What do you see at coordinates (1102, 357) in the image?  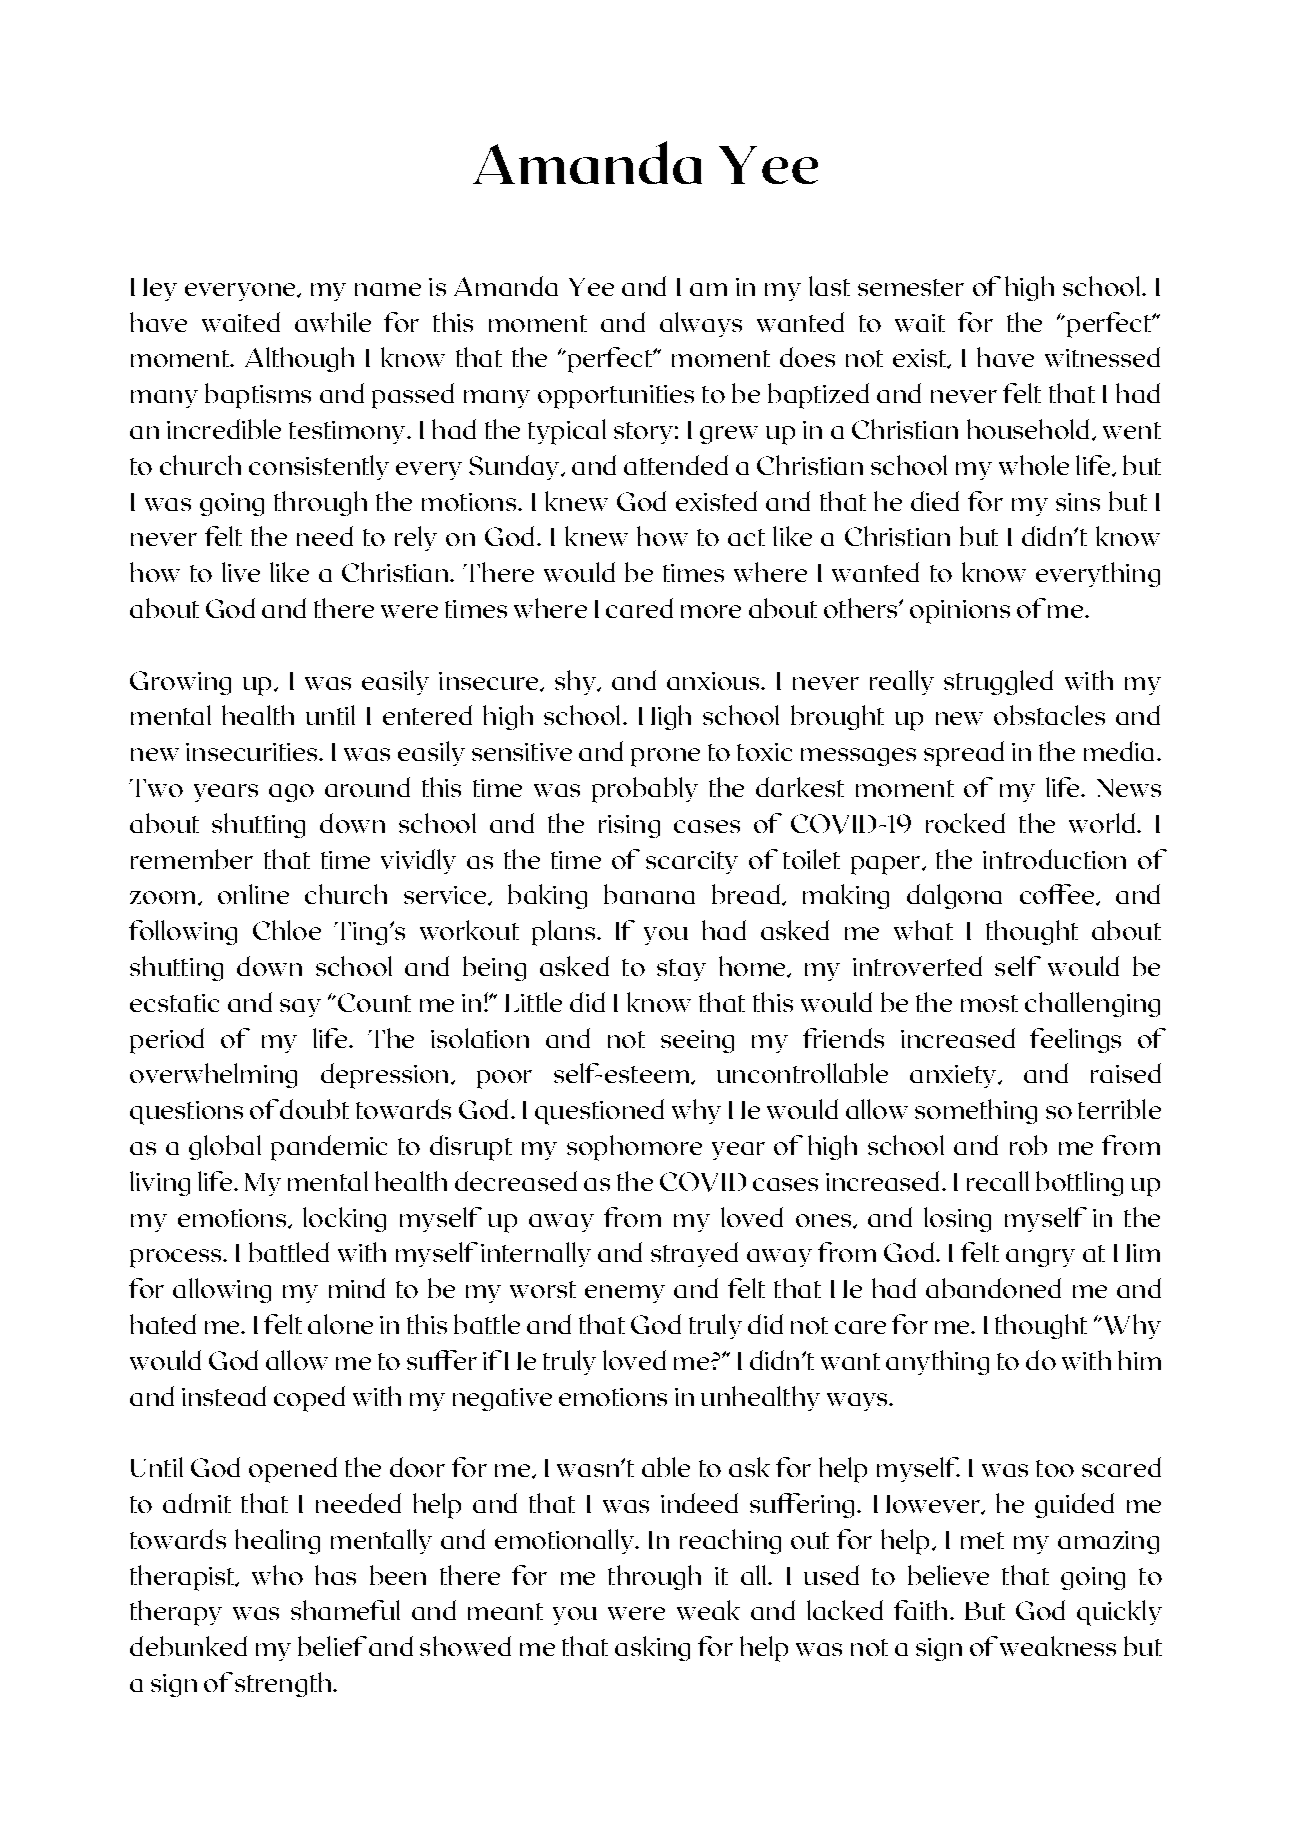 I see `witnessed` at bounding box center [1102, 357].
